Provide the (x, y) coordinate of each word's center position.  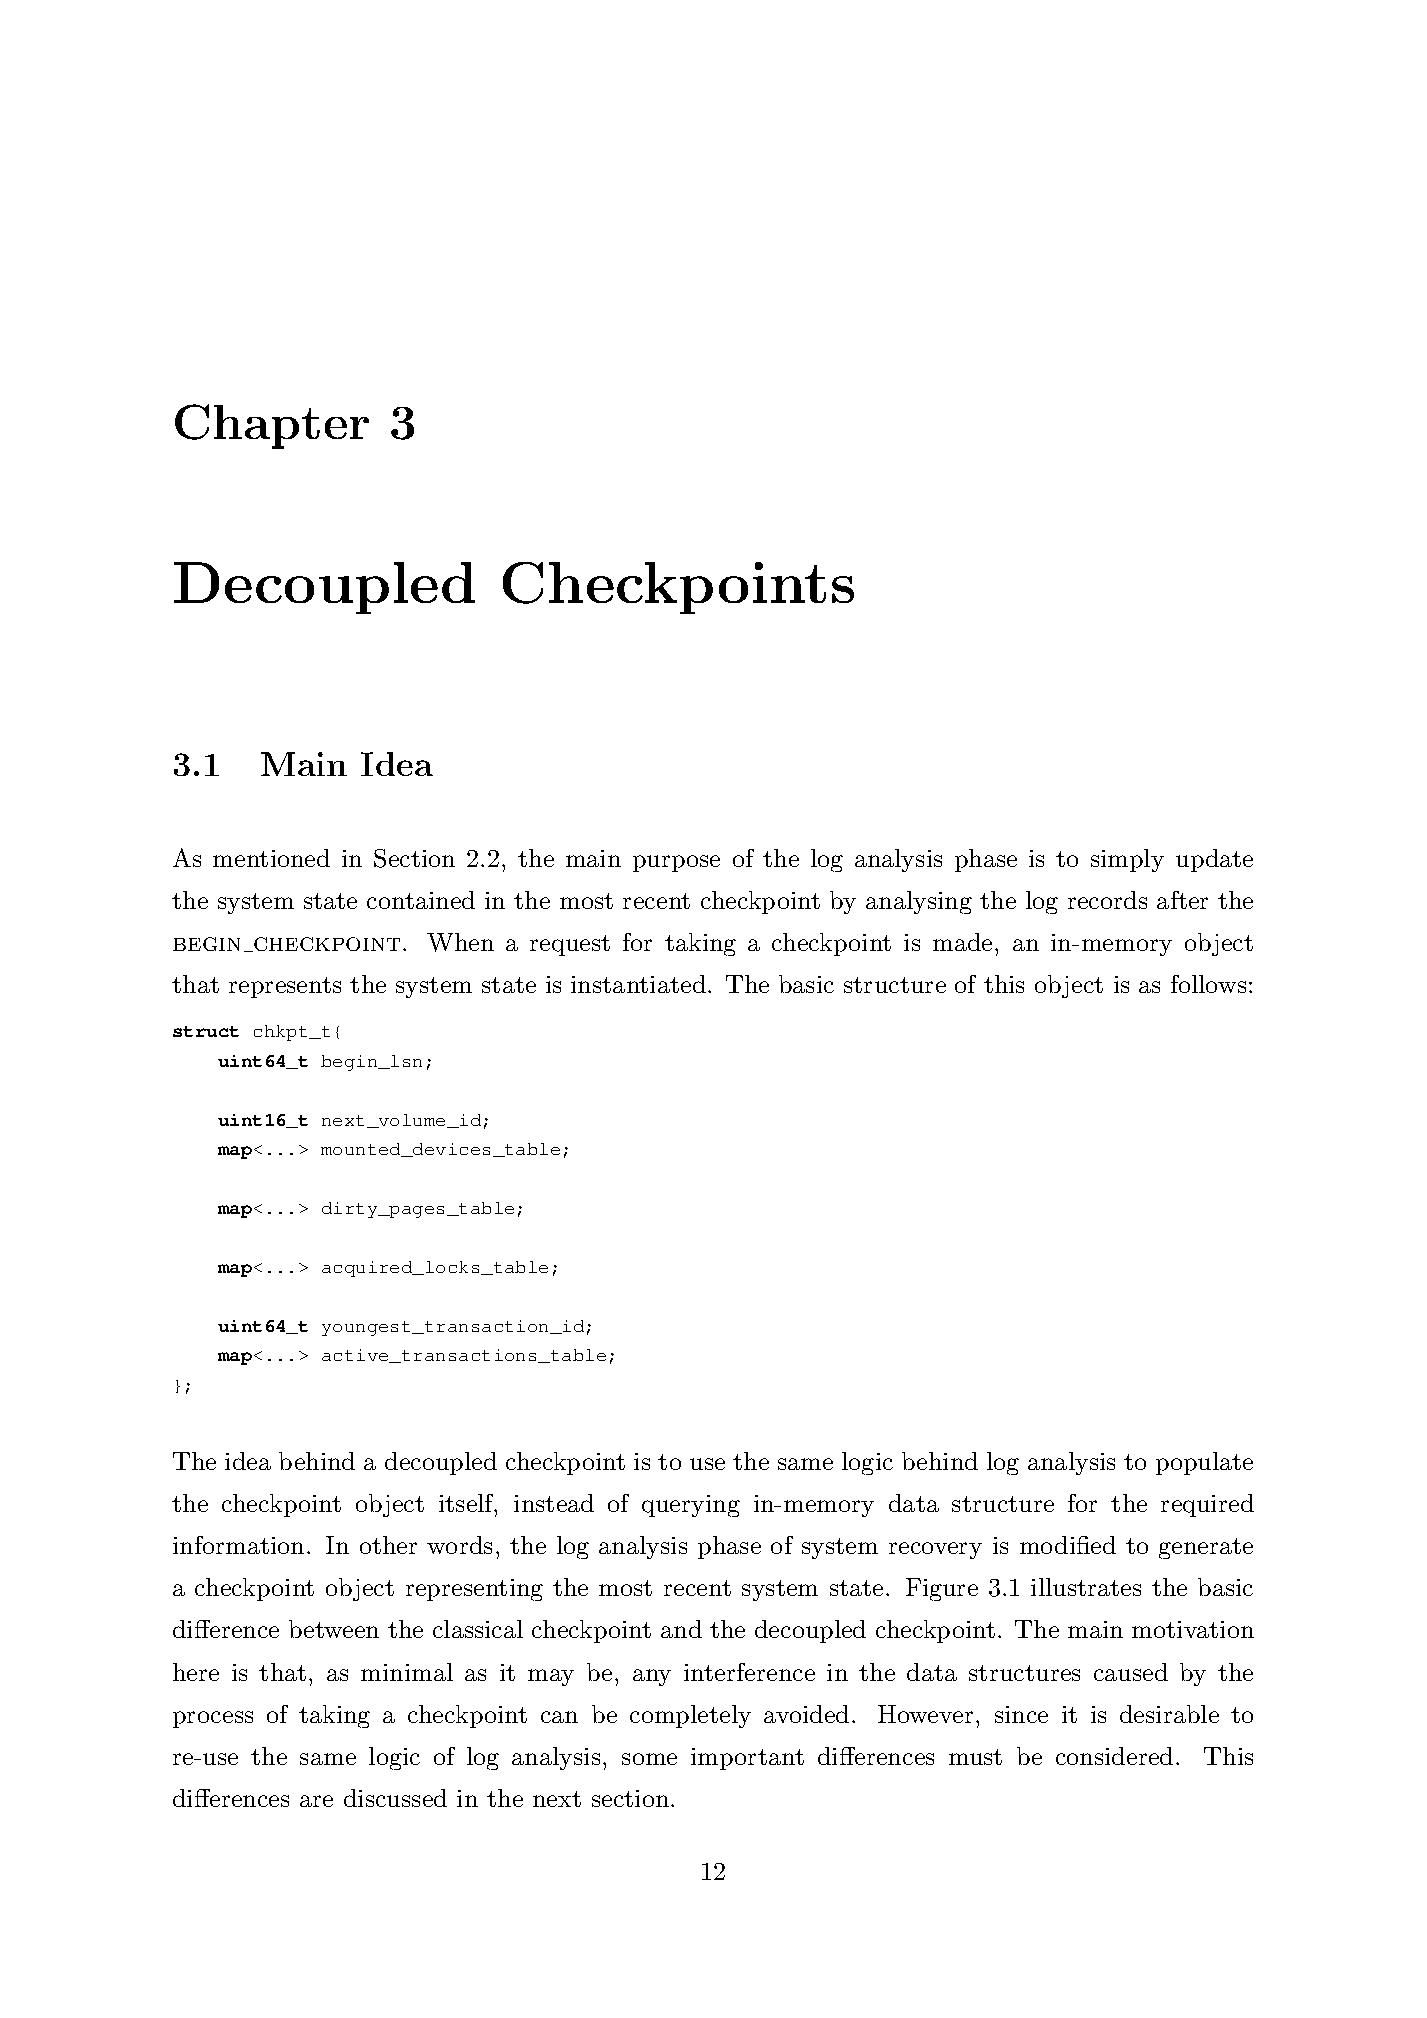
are (316, 1801)
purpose (676, 863)
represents (285, 987)
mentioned (271, 858)
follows (1208, 984)
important (747, 1759)
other (388, 1545)
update (1214, 860)
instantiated (638, 984)
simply (1127, 860)
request (570, 945)
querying (691, 1506)
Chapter (272, 426)
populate (1204, 1463)
